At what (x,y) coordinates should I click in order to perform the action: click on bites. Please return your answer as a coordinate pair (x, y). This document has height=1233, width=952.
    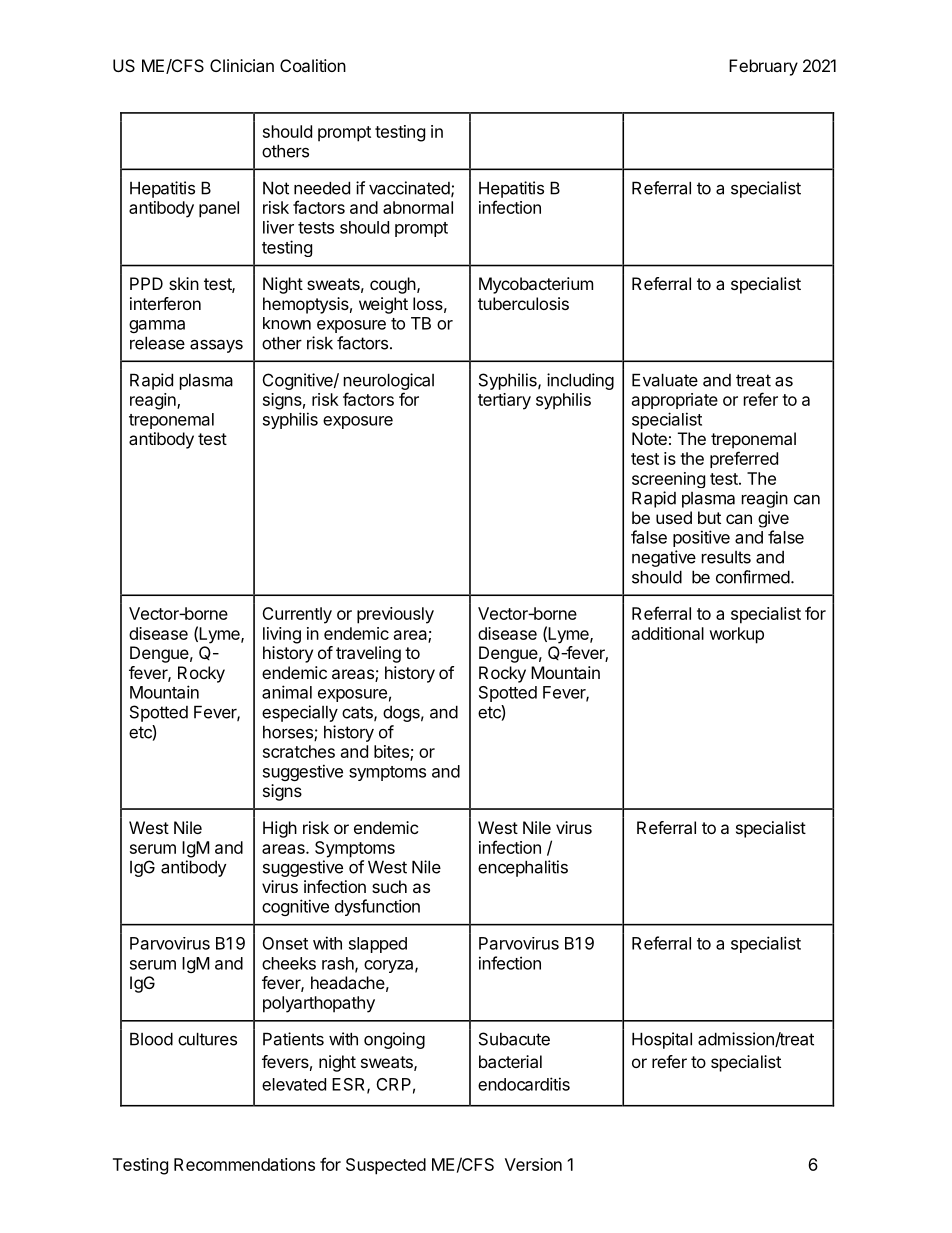
    Looking at the image, I should click on (392, 752).
